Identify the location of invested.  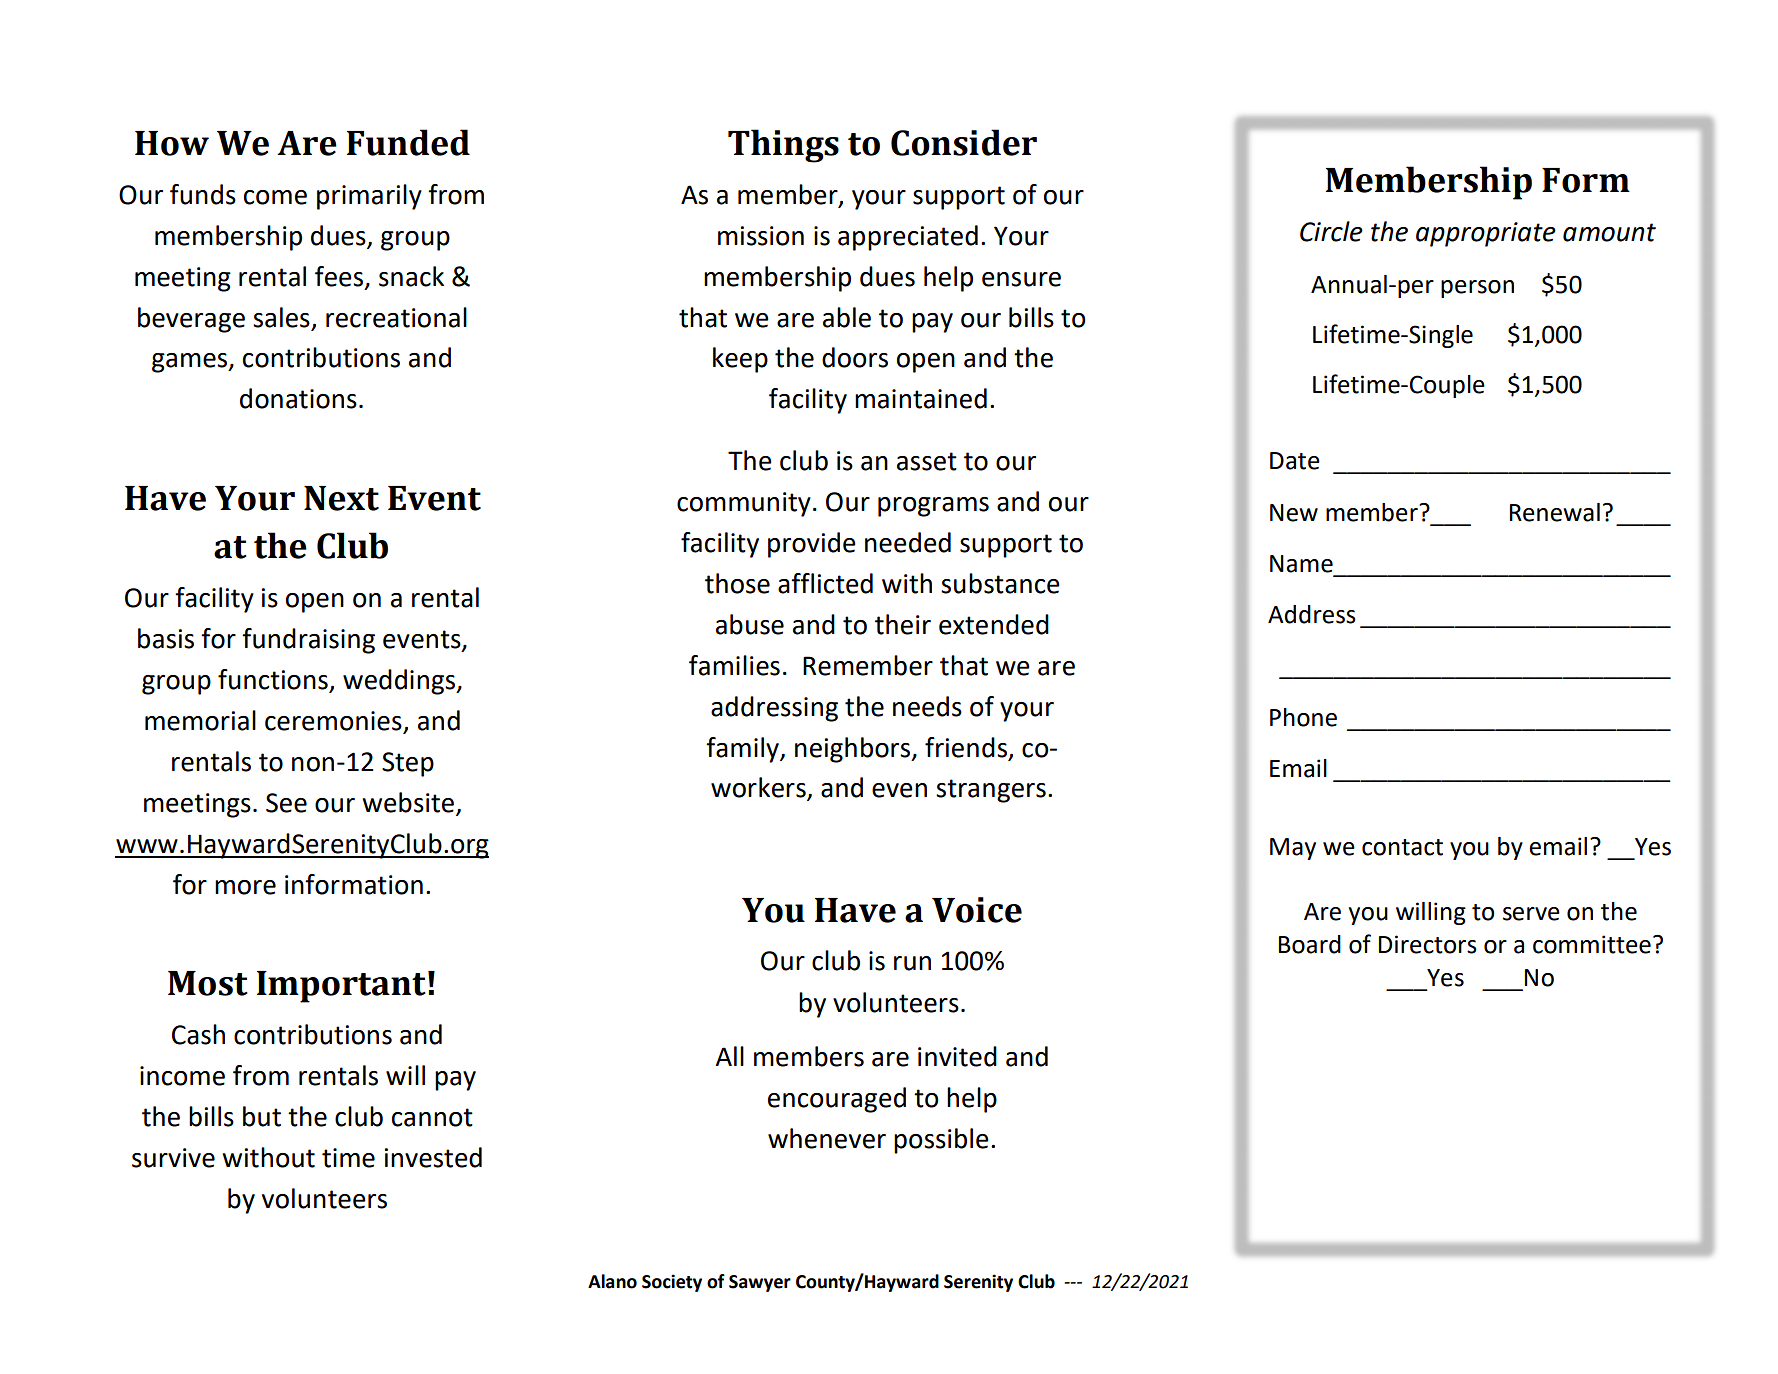
(433, 1157).
